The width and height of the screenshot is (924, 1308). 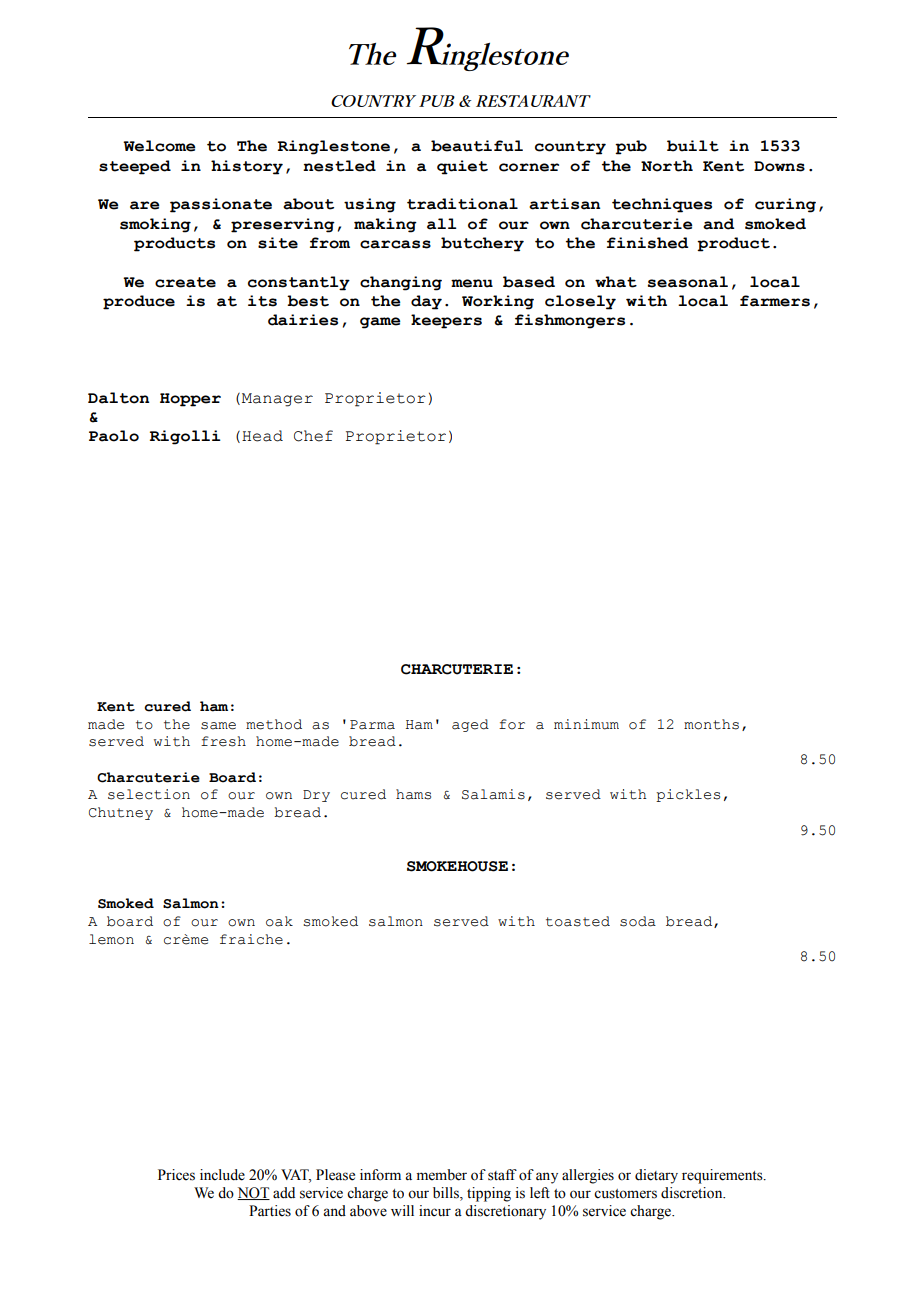 I want to click on Prices, so click(x=176, y=1175).
